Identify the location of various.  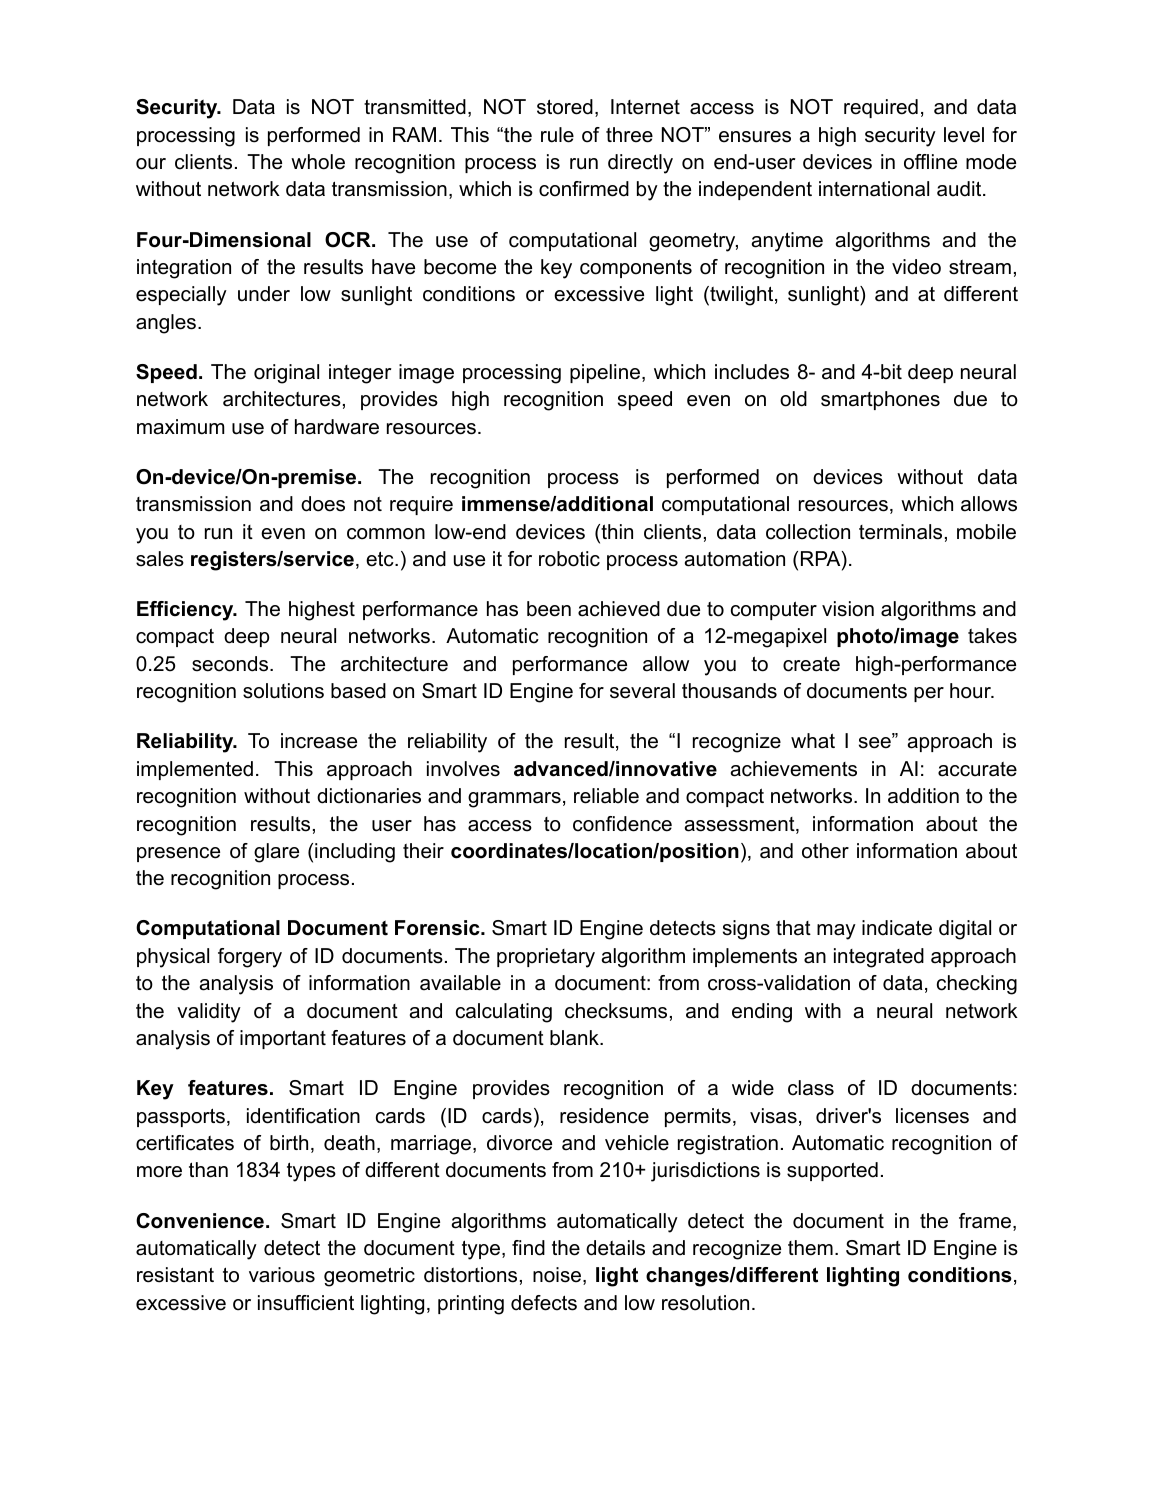
(282, 1275).
